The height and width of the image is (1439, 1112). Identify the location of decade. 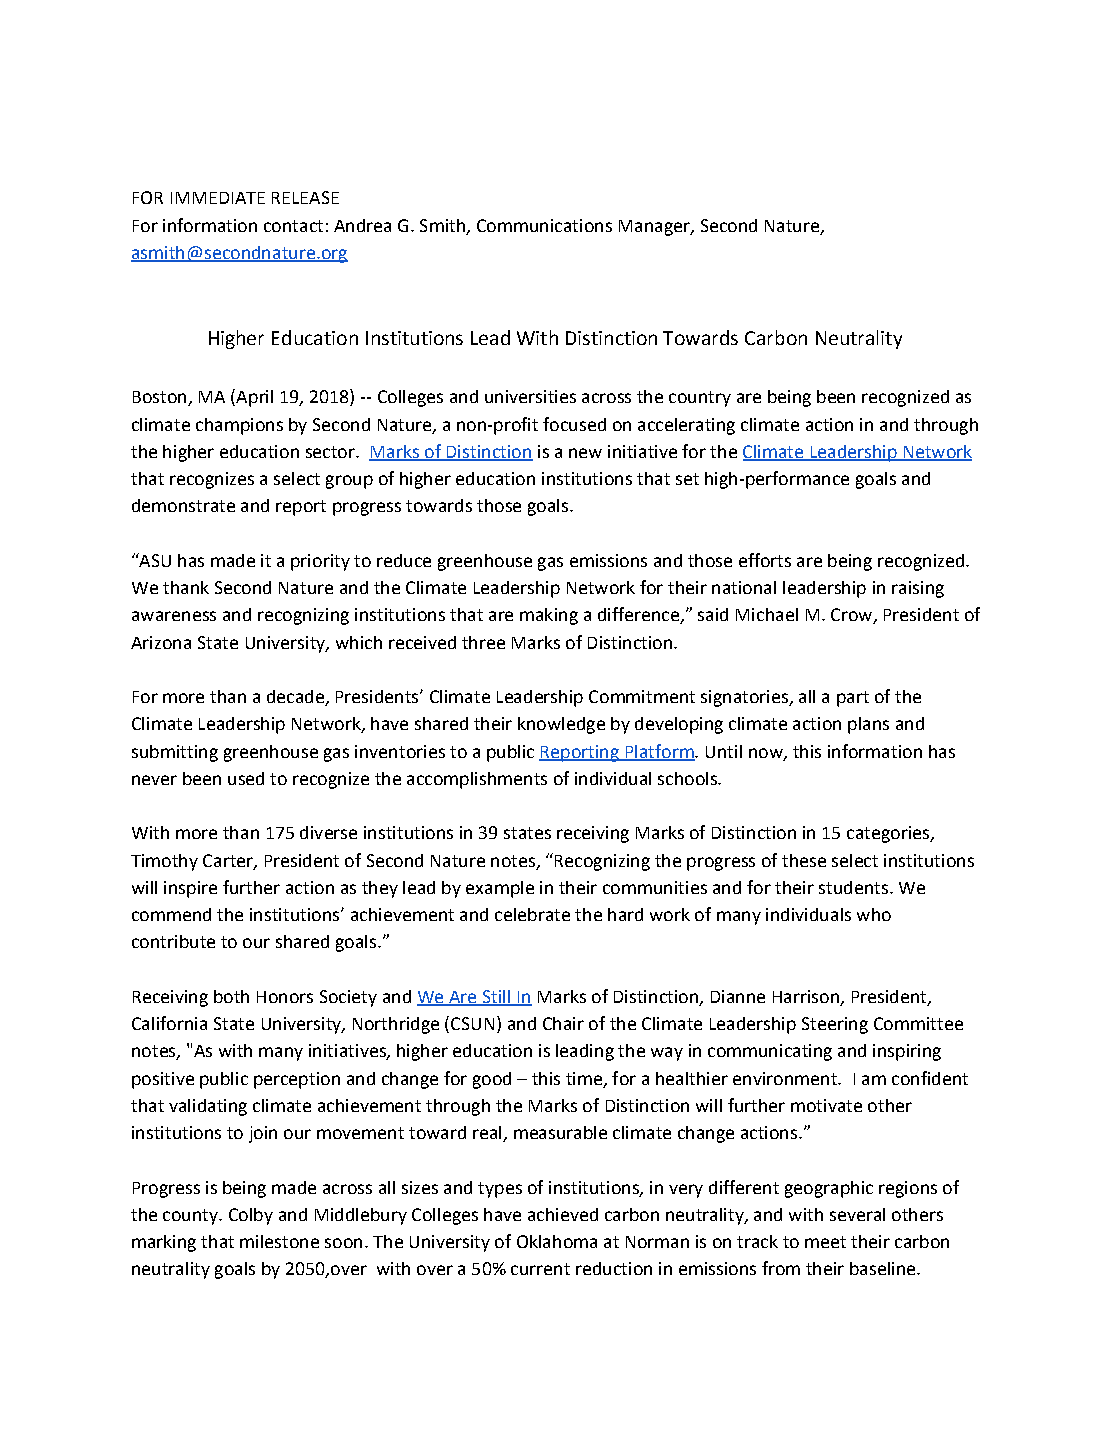
(296, 698).
